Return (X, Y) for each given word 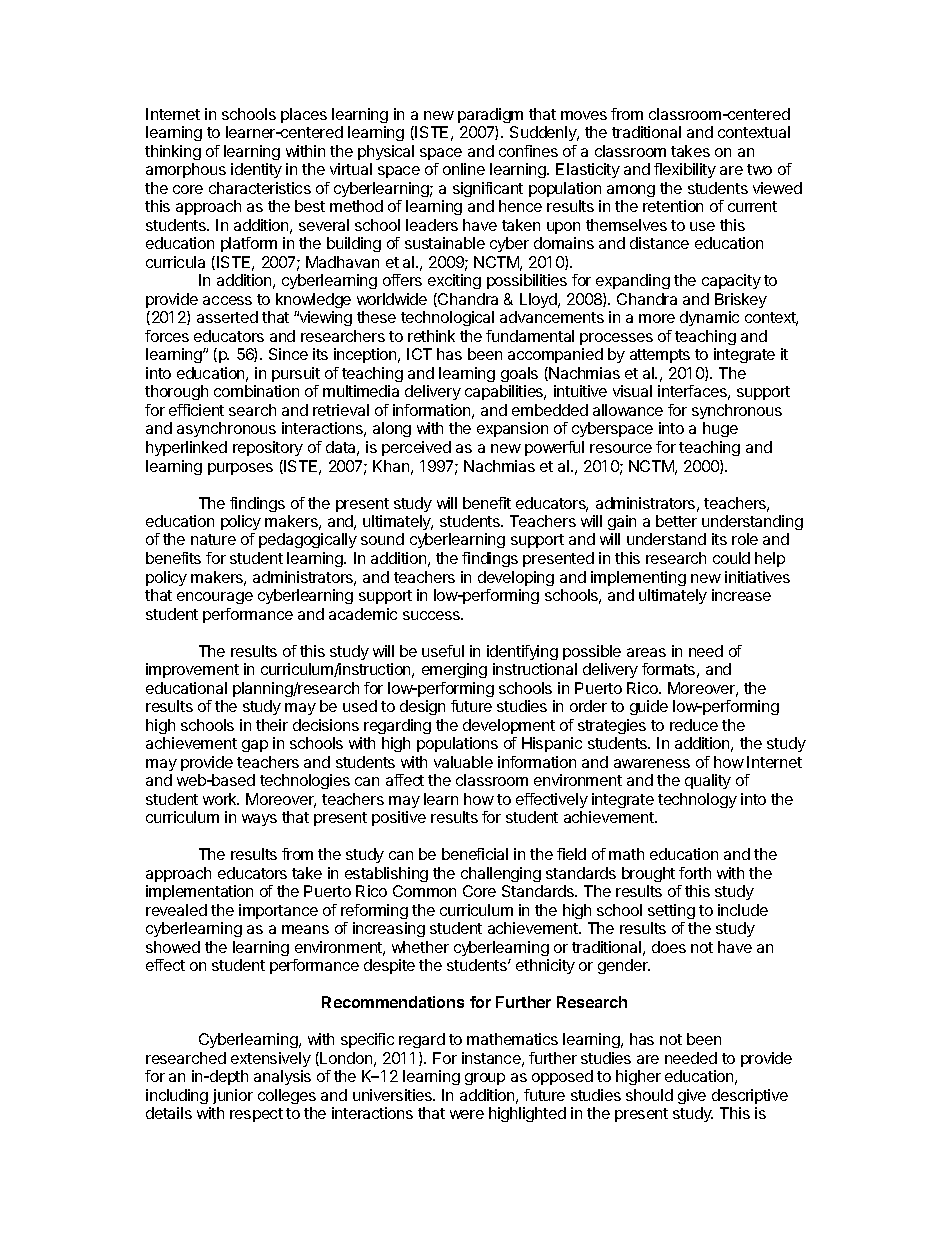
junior (233, 1096)
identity (256, 170)
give (692, 1096)
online (464, 169)
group (485, 1079)
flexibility (685, 170)
